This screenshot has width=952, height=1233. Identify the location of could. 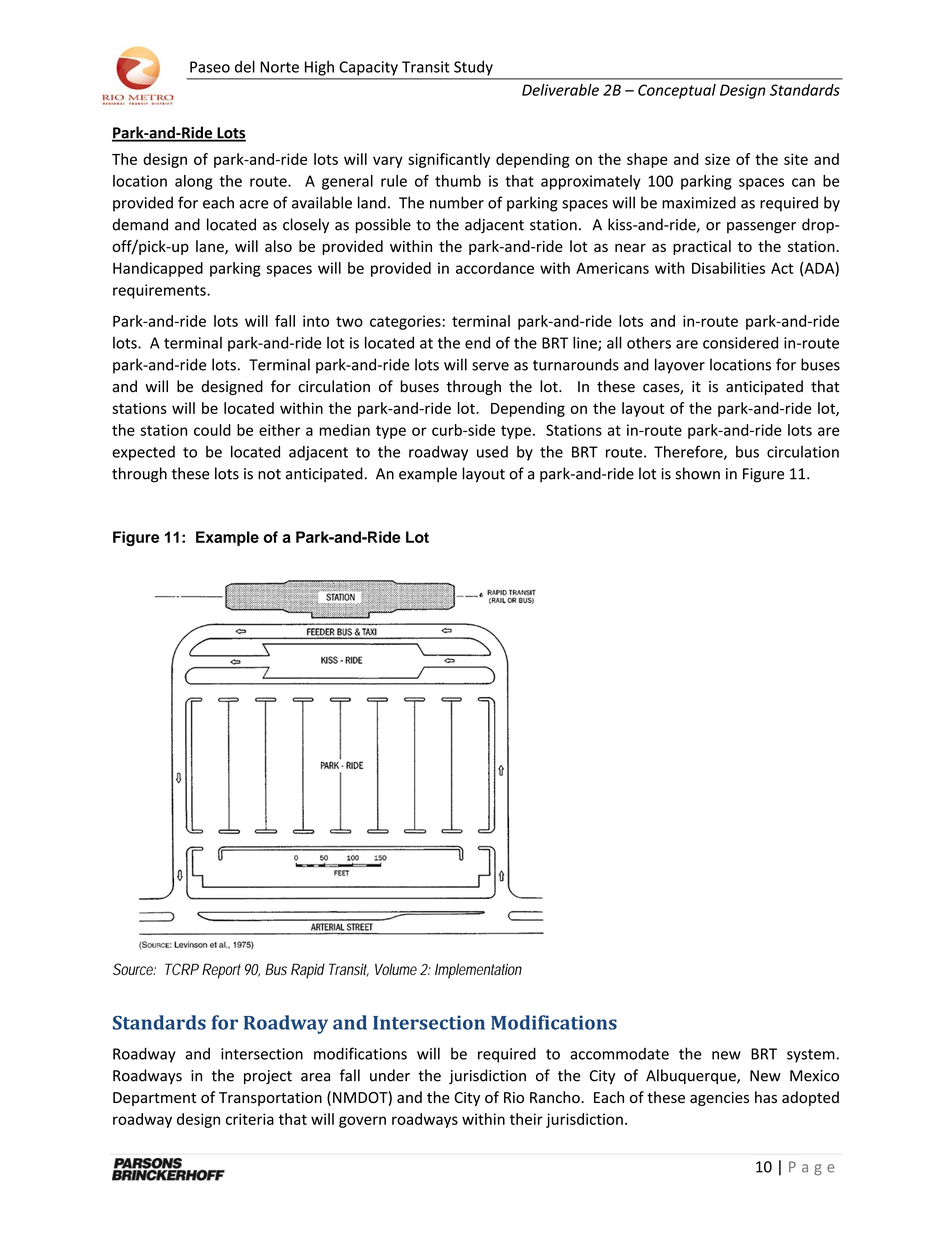
(212, 430).
